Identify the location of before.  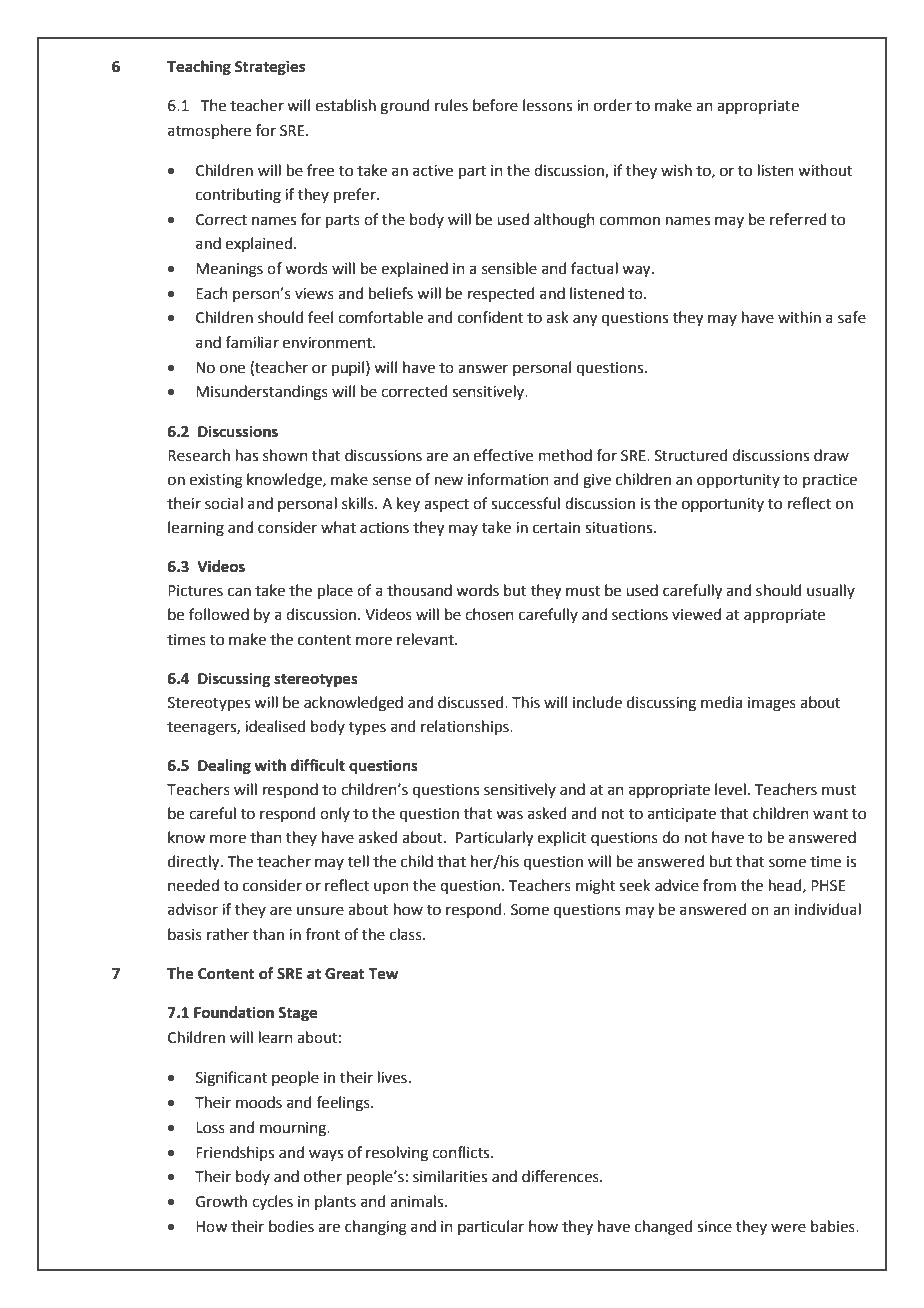
(495, 105).
